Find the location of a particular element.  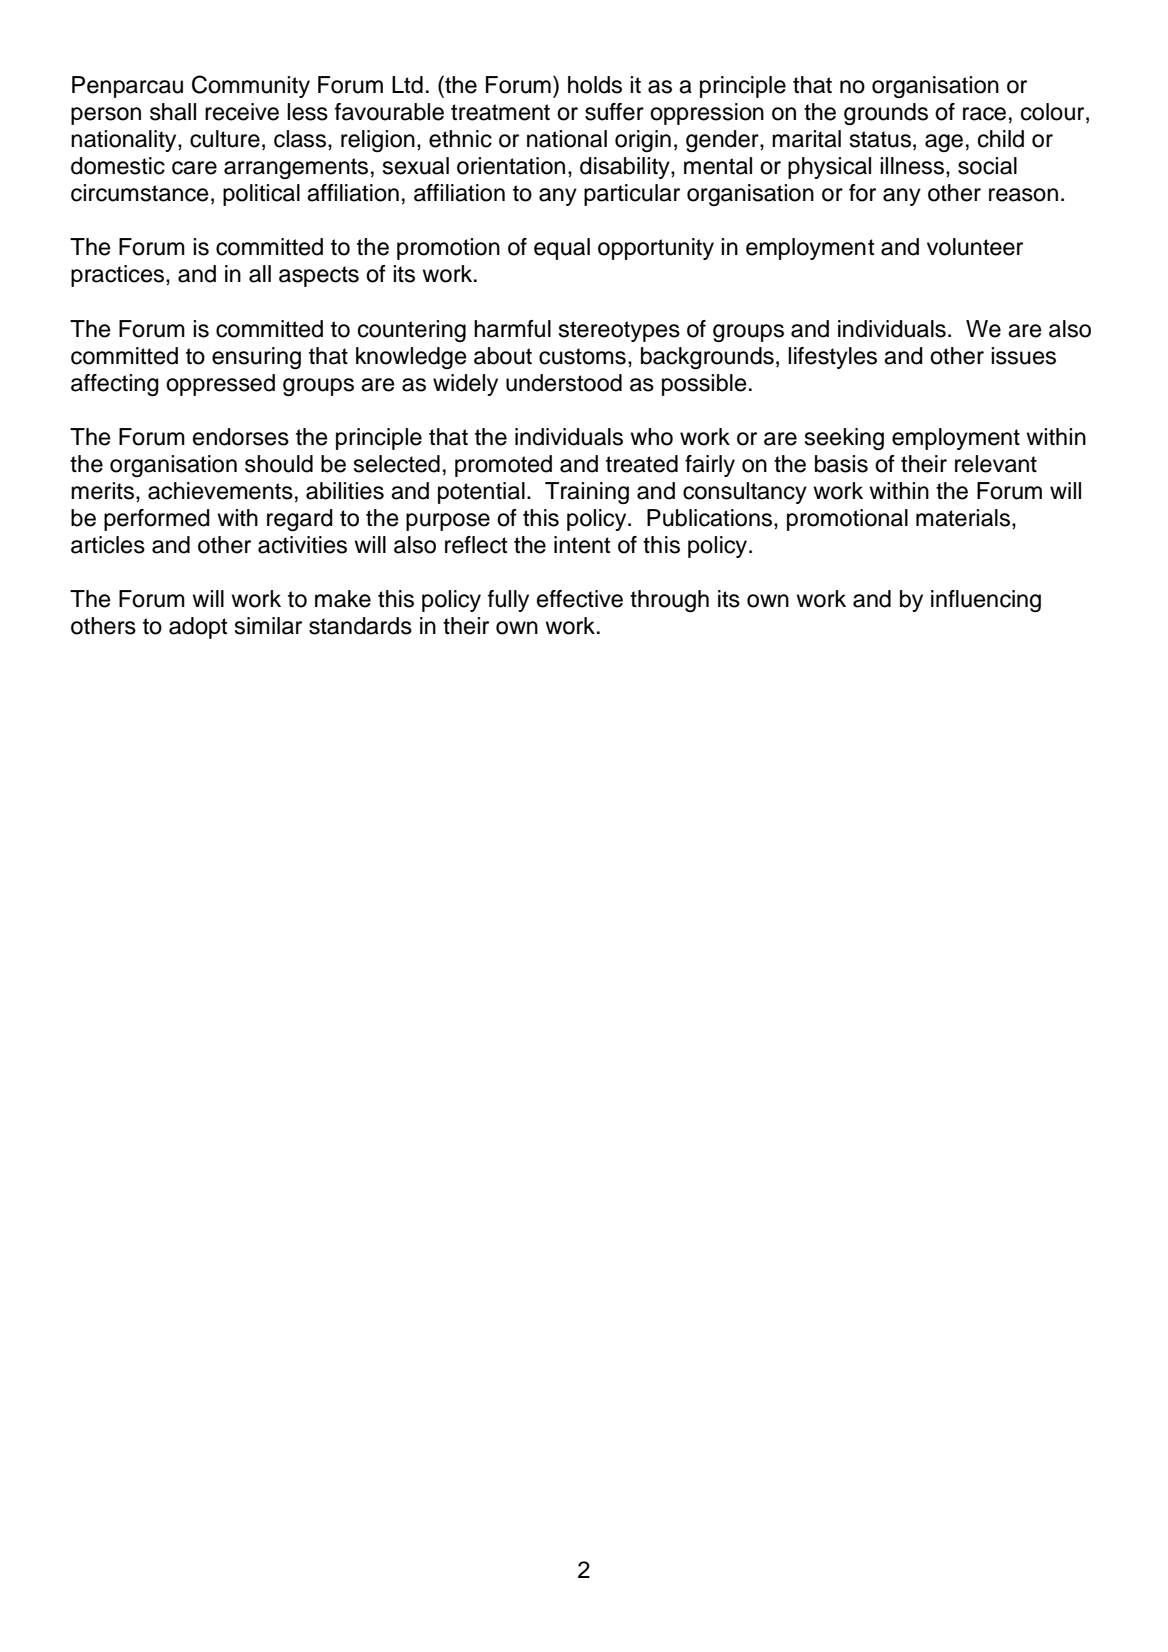

who is located at coordinates (651, 437).
